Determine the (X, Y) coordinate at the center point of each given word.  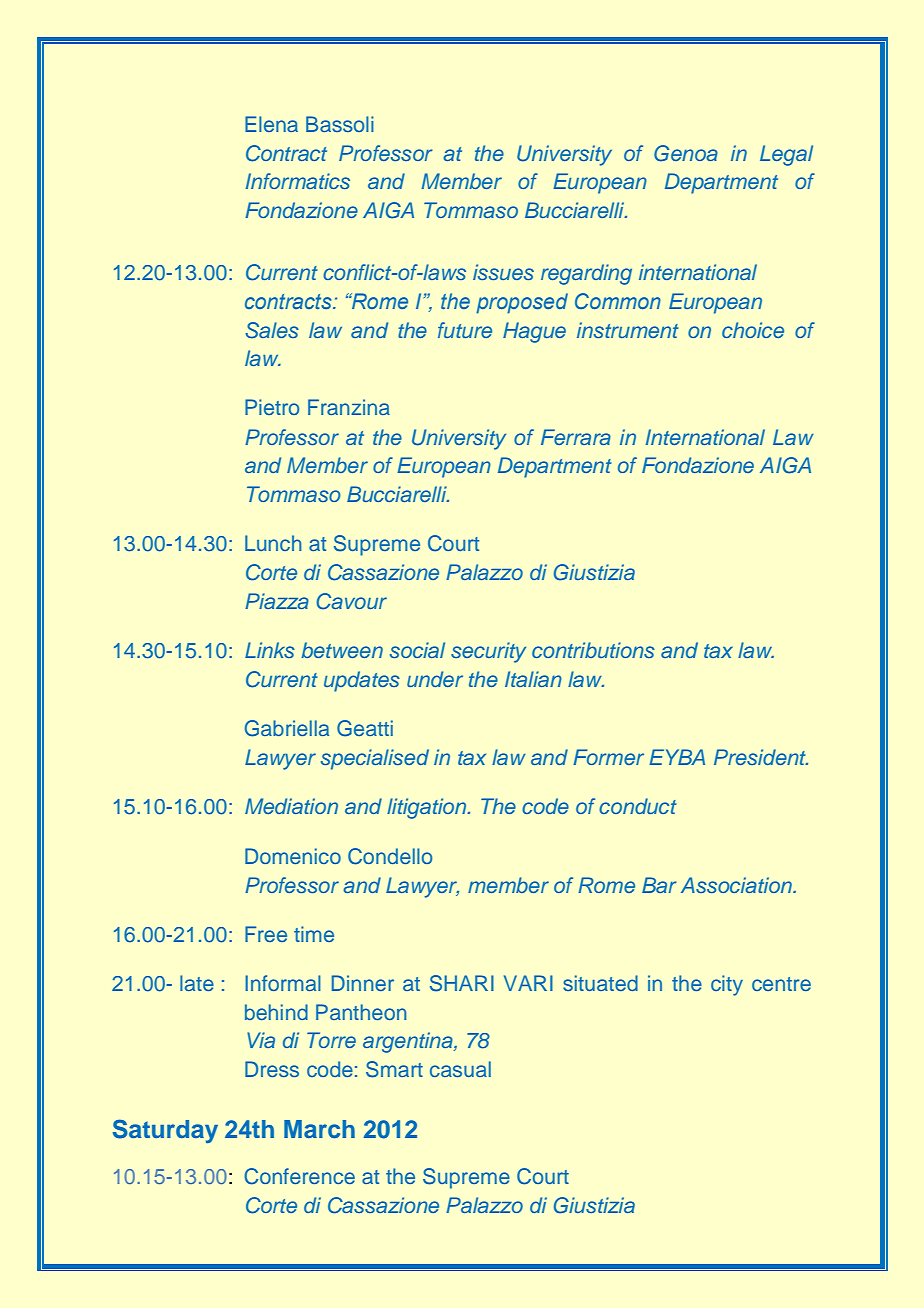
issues (503, 272)
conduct (638, 806)
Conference (299, 1176)
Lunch (273, 543)
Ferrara (576, 437)
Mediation (291, 806)
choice (753, 330)
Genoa (686, 153)
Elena (271, 124)
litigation (428, 808)
